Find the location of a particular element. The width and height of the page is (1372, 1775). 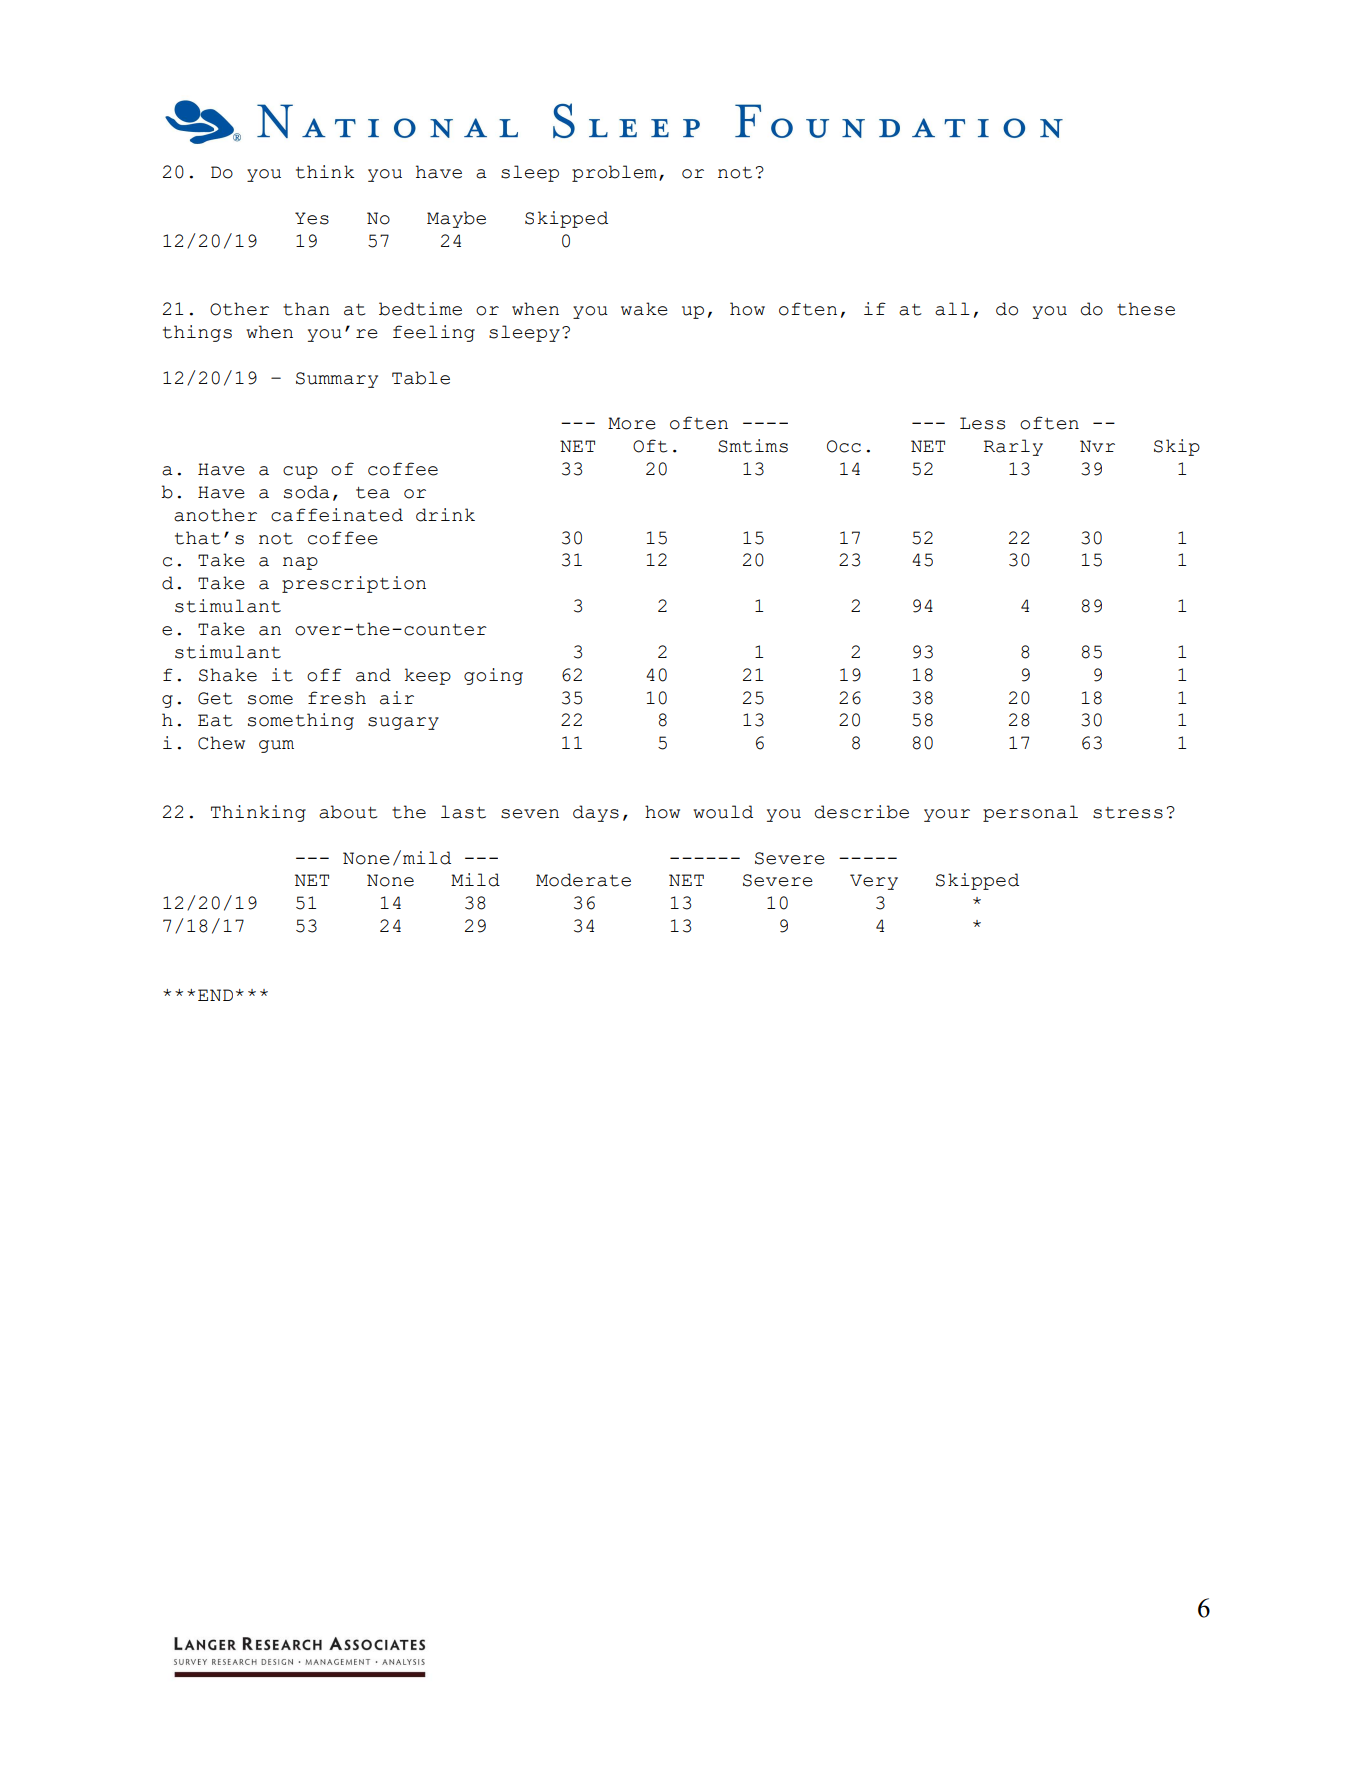

drink is located at coordinates (445, 515).
